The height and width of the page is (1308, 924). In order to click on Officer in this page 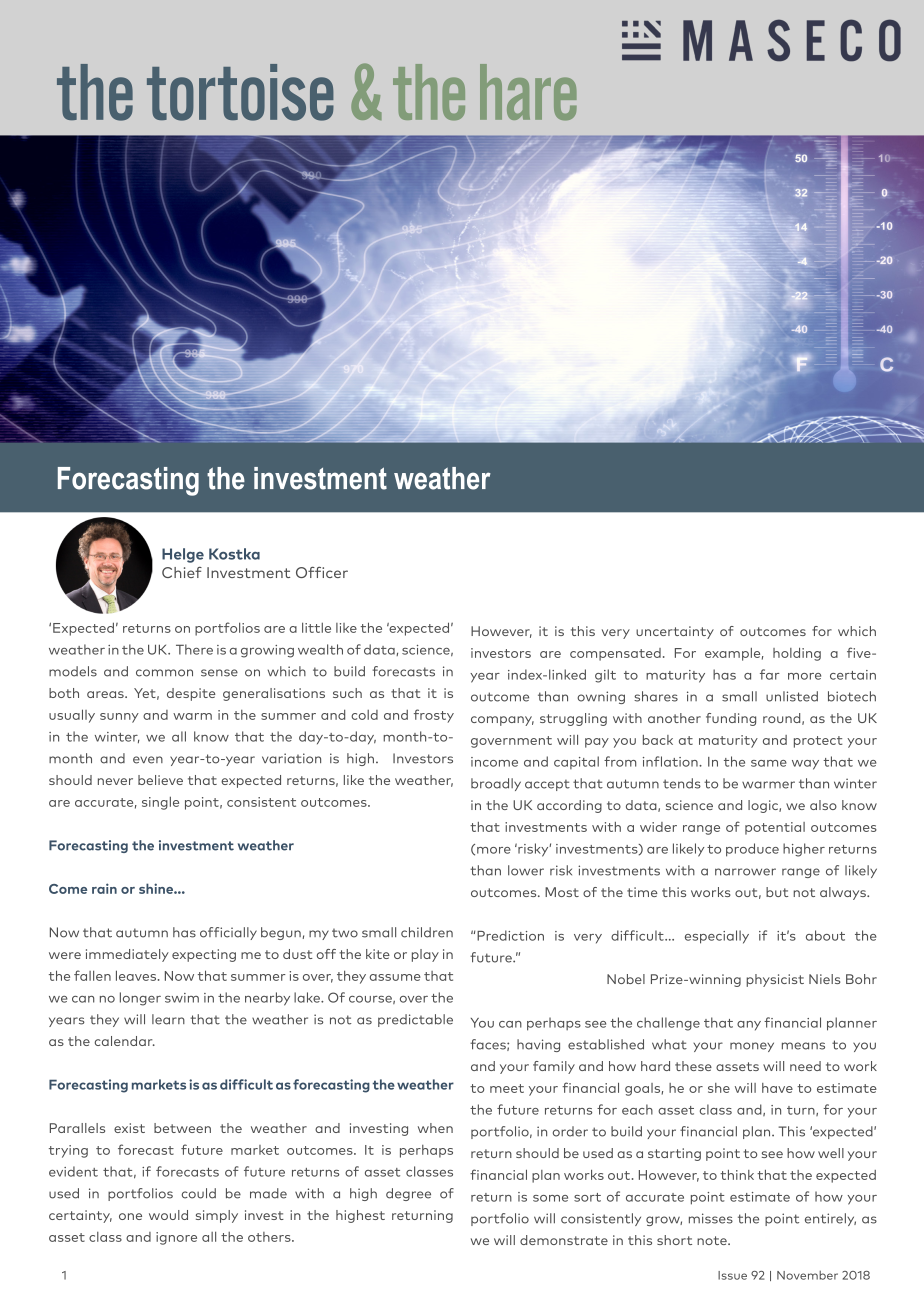, I will do `click(322, 572)`.
